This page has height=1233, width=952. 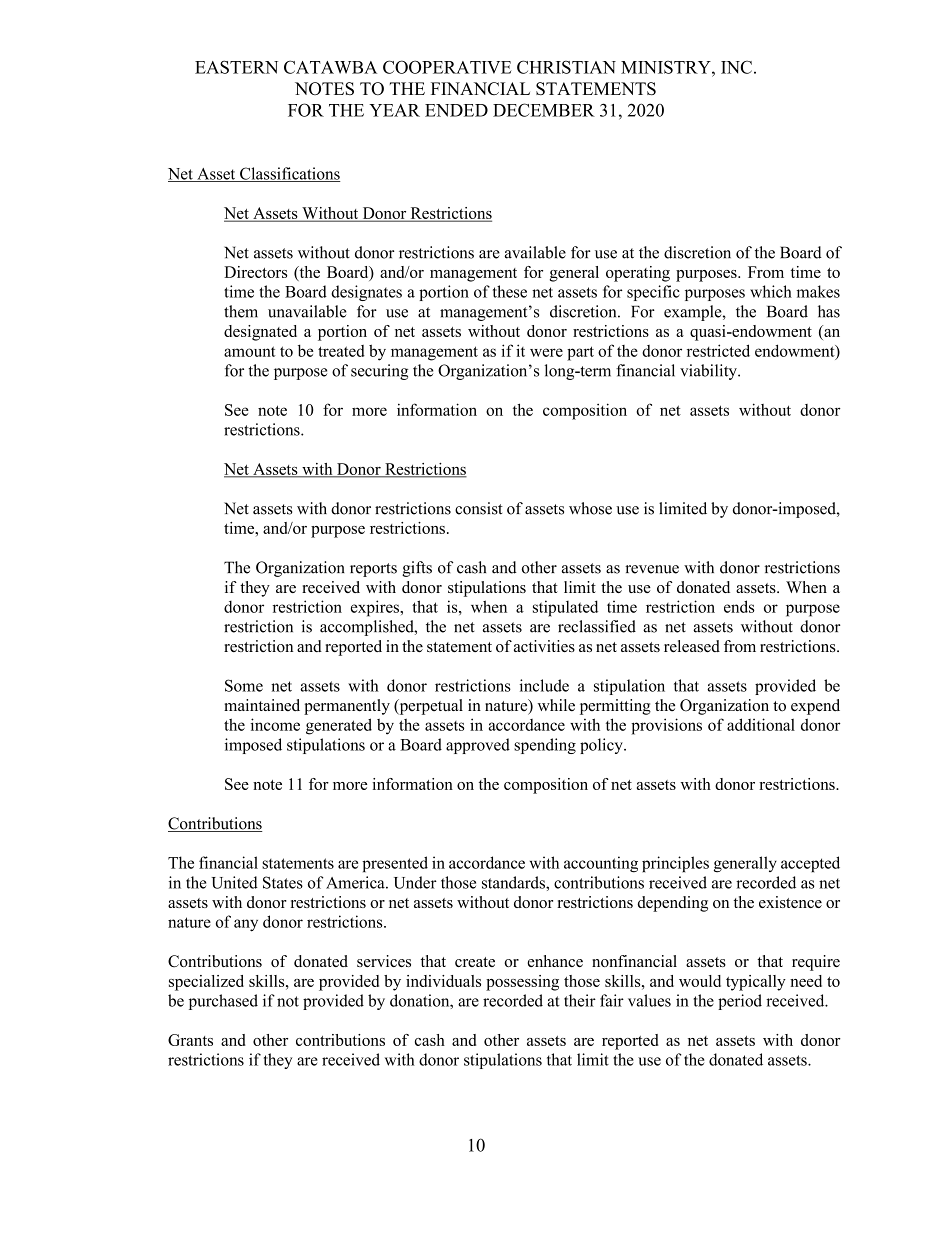 What do you see at coordinates (236, 67) in the page?
I see `EASTERN` at bounding box center [236, 67].
